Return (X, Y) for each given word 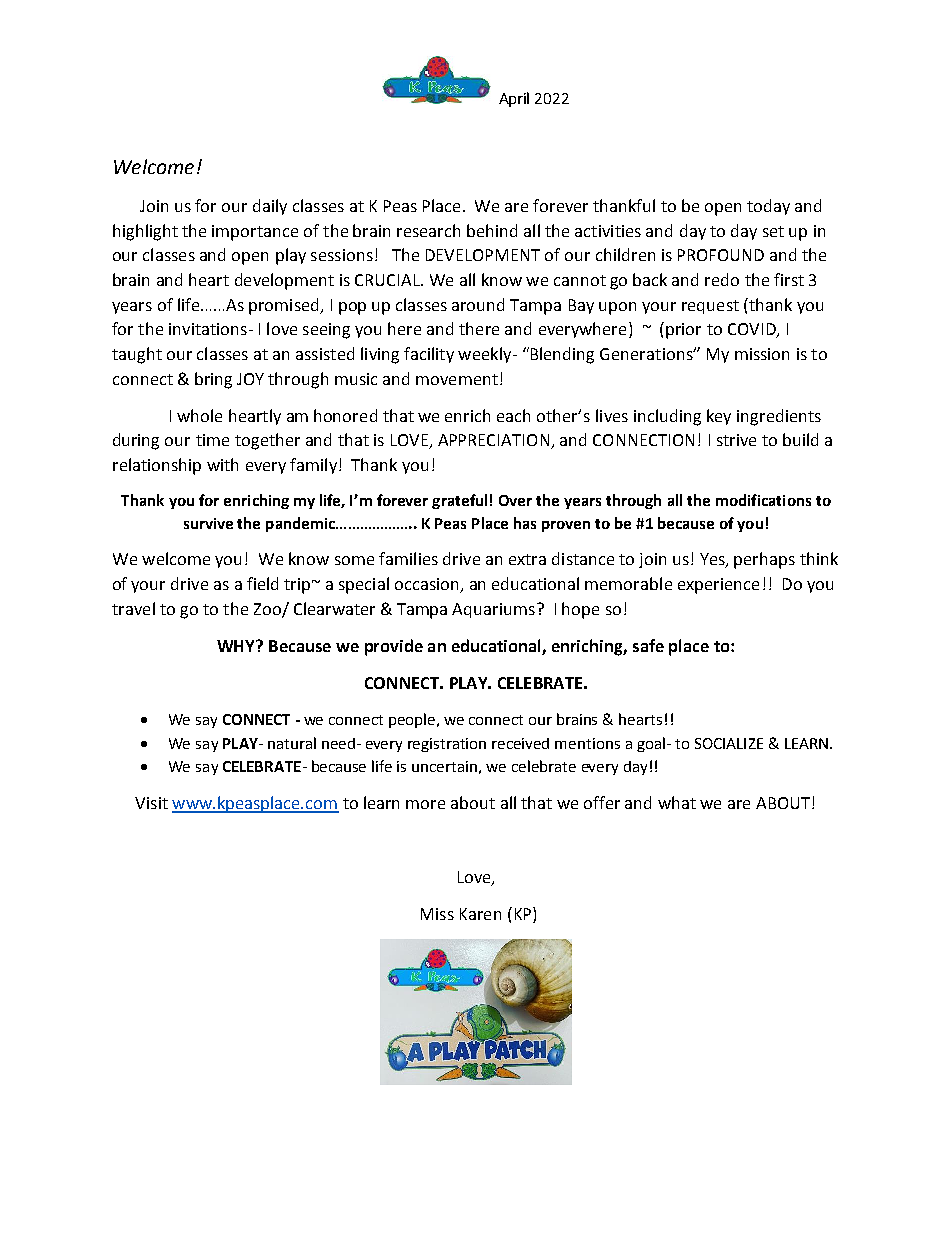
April (514, 99)
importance (255, 233)
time (212, 440)
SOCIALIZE (729, 743)
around (478, 304)
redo (722, 279)
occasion (428, 585)
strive (736, 440)
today (768, 207)
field (262, 583)
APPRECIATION (495, 441)
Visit (151, 803)
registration (447, 745)
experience (718, 586)
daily (270, 207)
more (425, 804)
